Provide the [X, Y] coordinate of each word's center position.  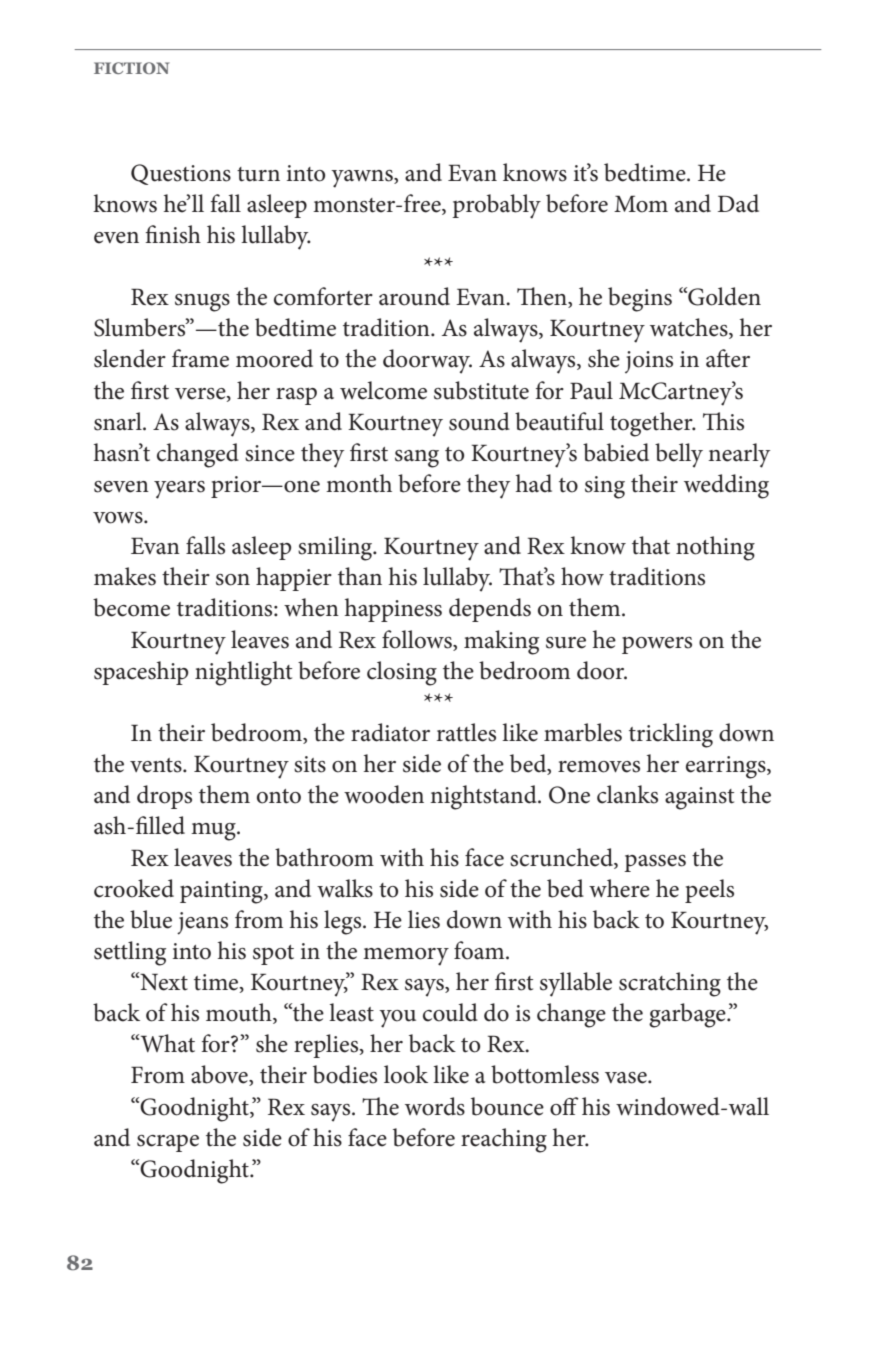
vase [627, 1078]
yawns [363, 179]
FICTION [132, 68]
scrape [168, 1143]
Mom [641, 204]
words [435, 1106]
